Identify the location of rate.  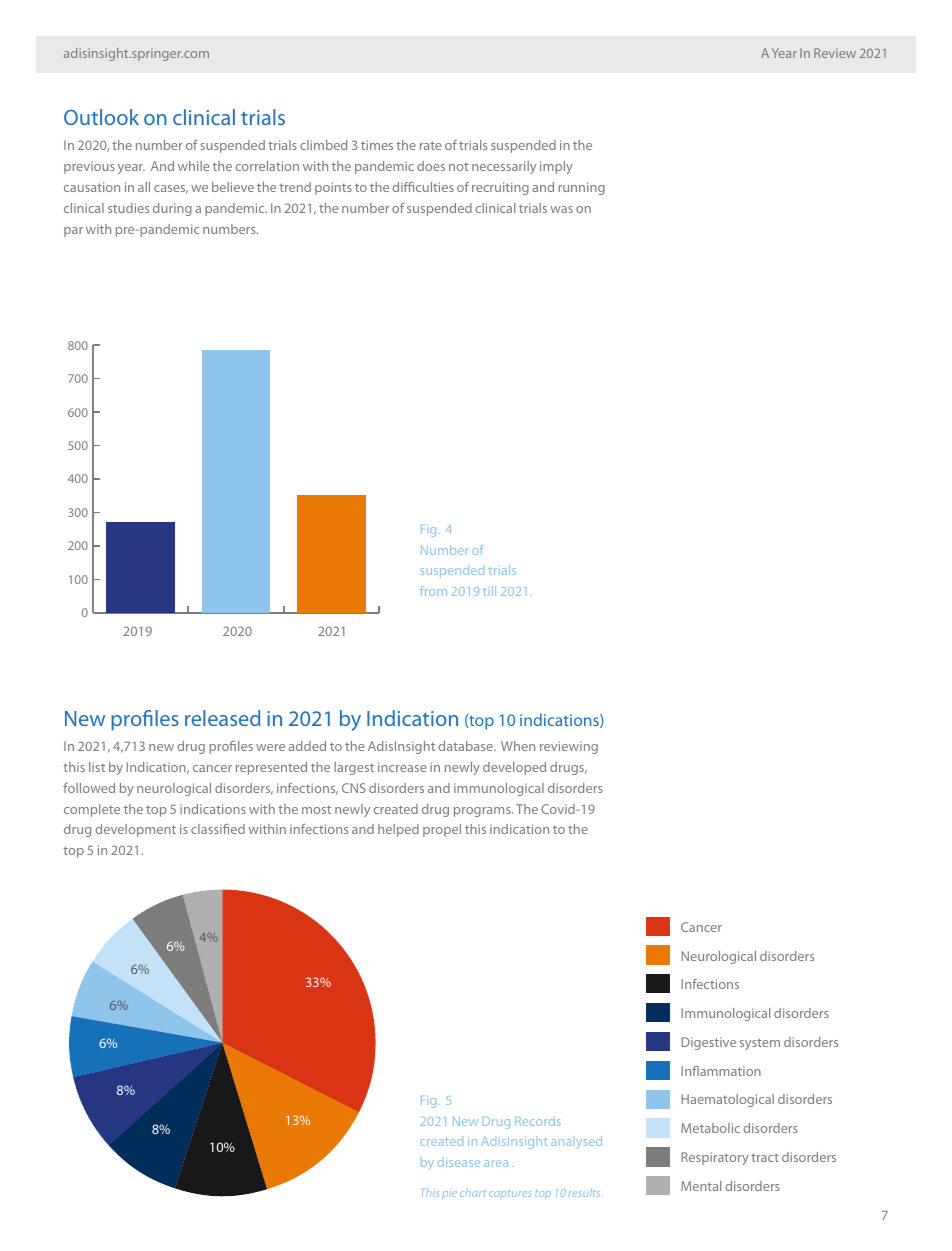
(431, 145).
